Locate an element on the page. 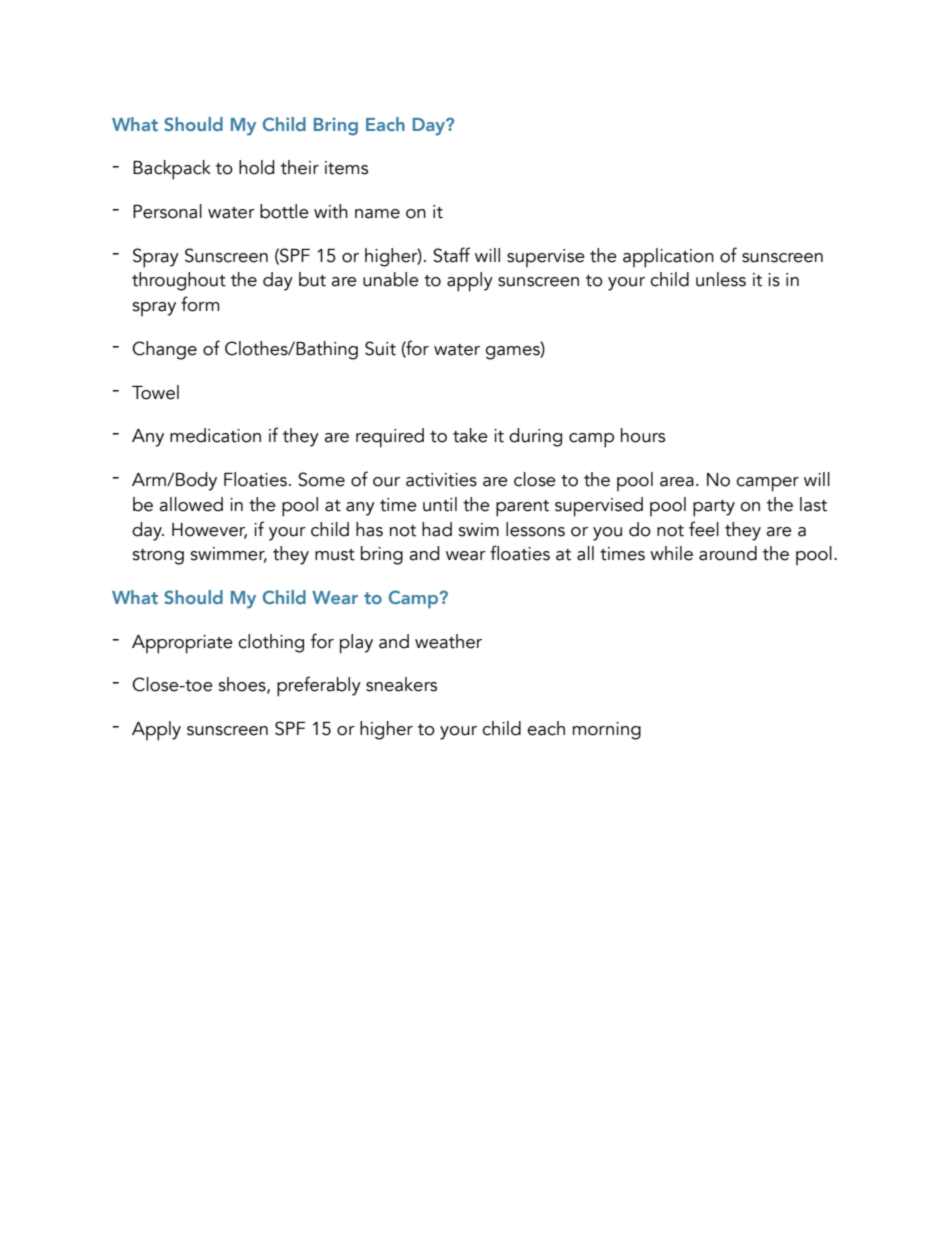 The height and width of the page is (1233, 952). hold is located at coordinates (256, 167).
